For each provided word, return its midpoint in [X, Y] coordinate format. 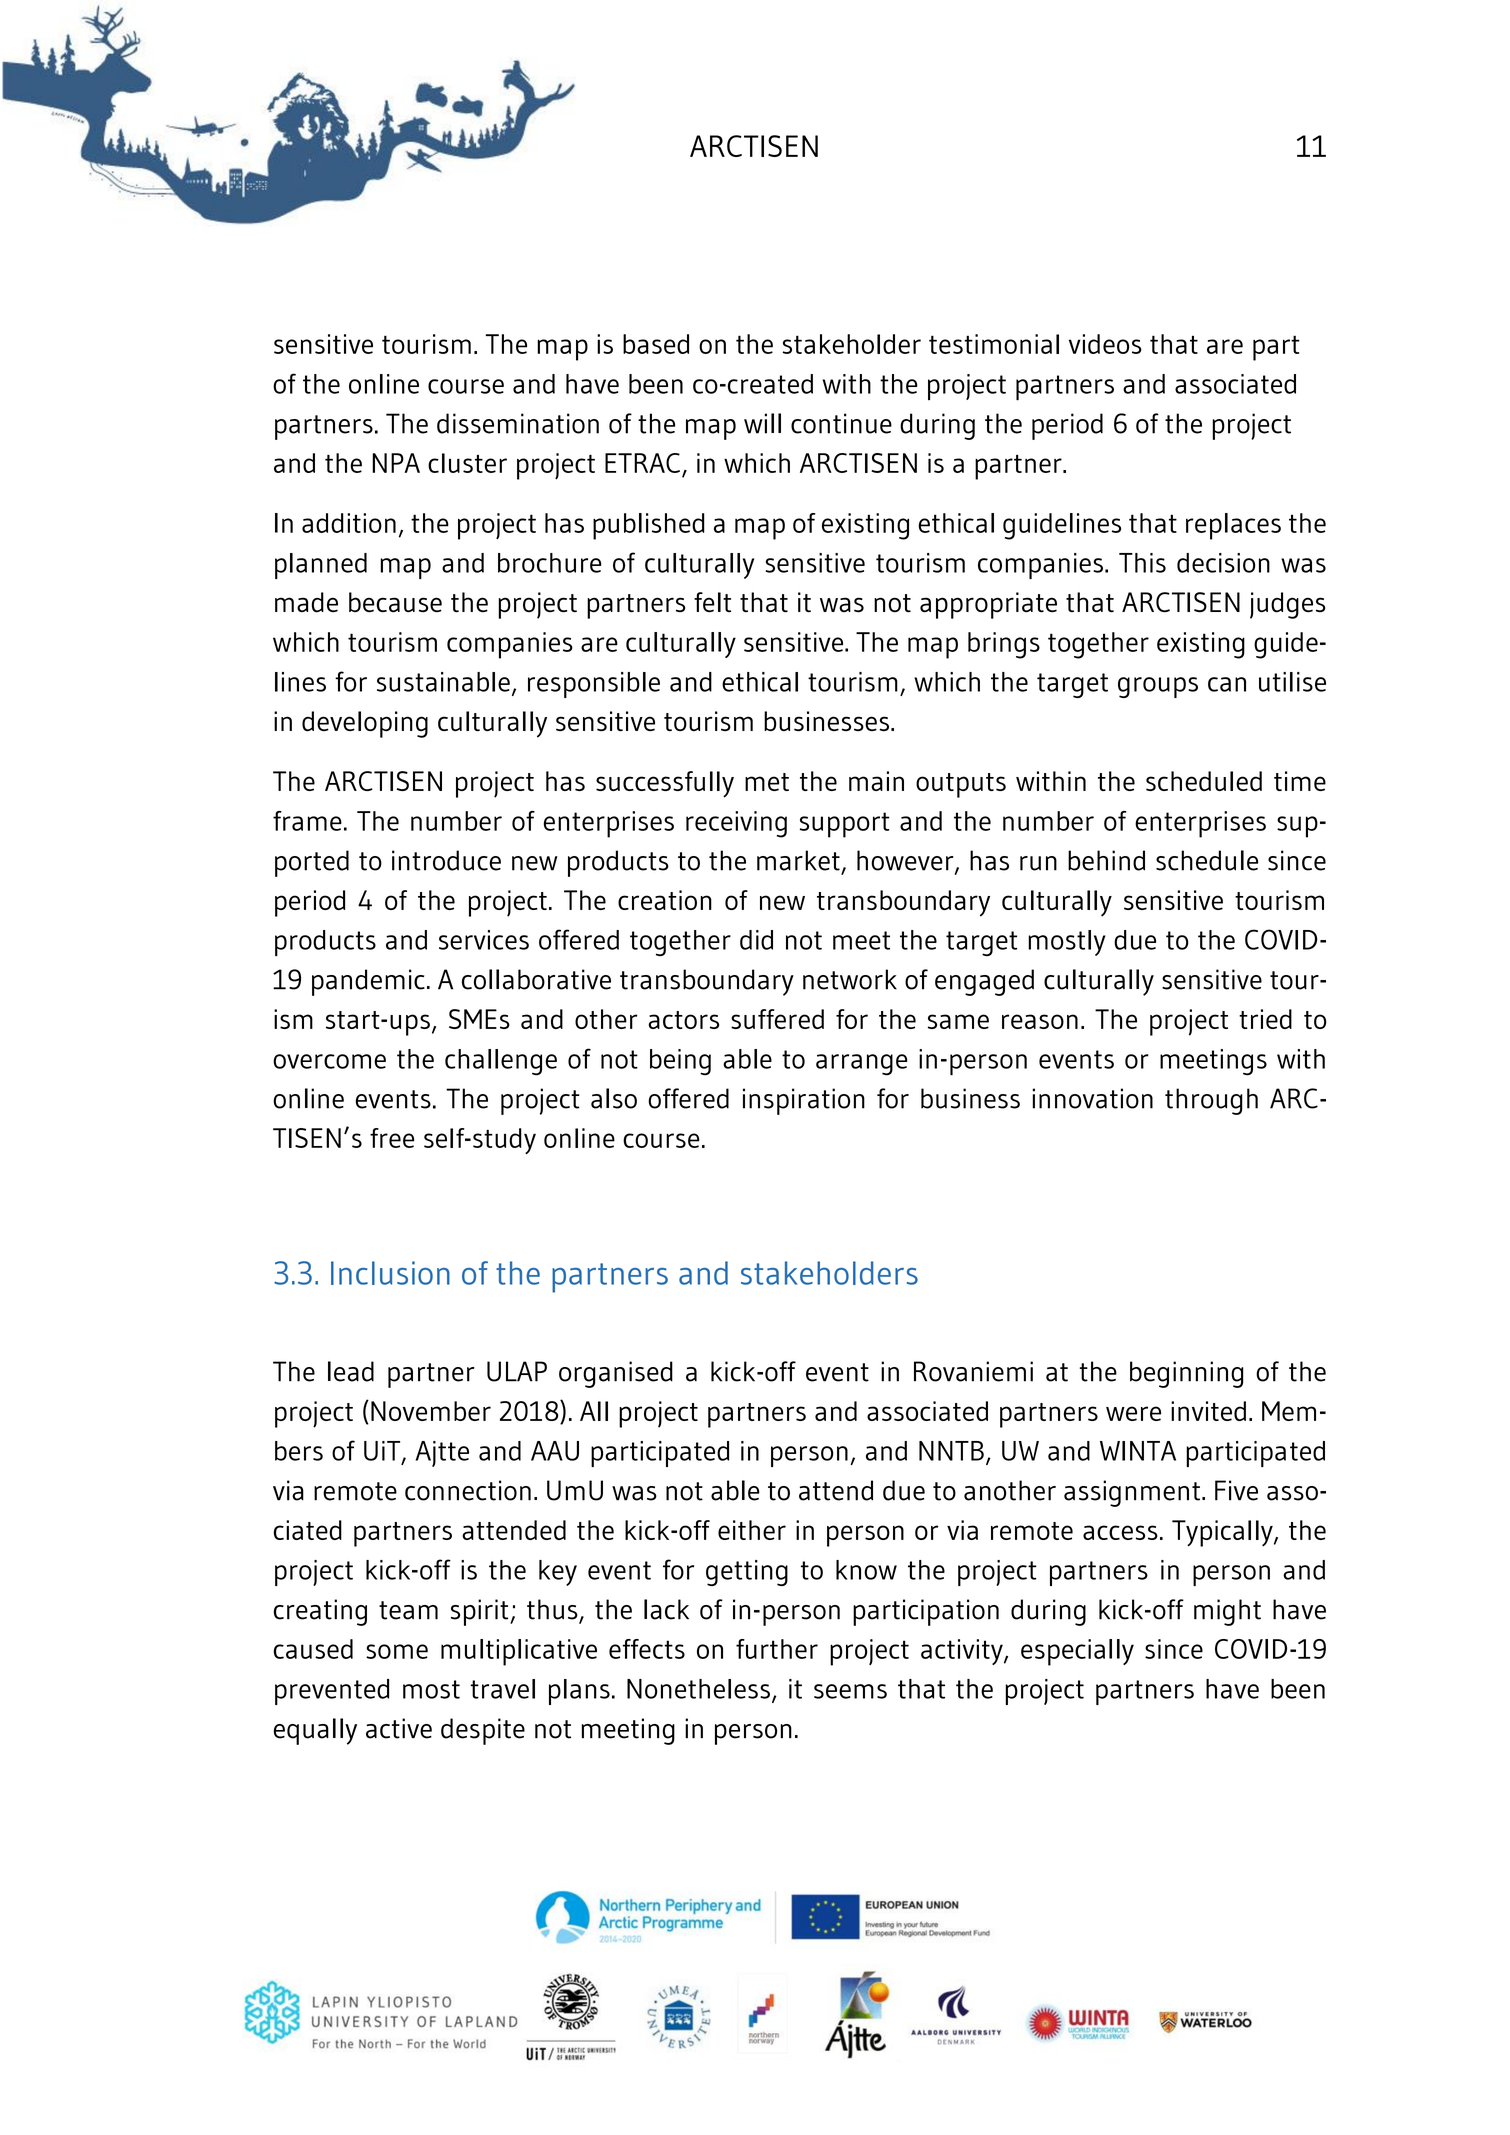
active [399, 1728]
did [756, 940]
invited [1208, 1411]
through [1211, 1101]
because [395, 602]
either [752, 1530]
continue [841, 423]
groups [1158, 687]
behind [1106, 860]
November [431, 1411]
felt [712, 602]
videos [1105, 344]
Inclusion [390, 1273]
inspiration [804, 1101]
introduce [446, 860]
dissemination [518, 423]
